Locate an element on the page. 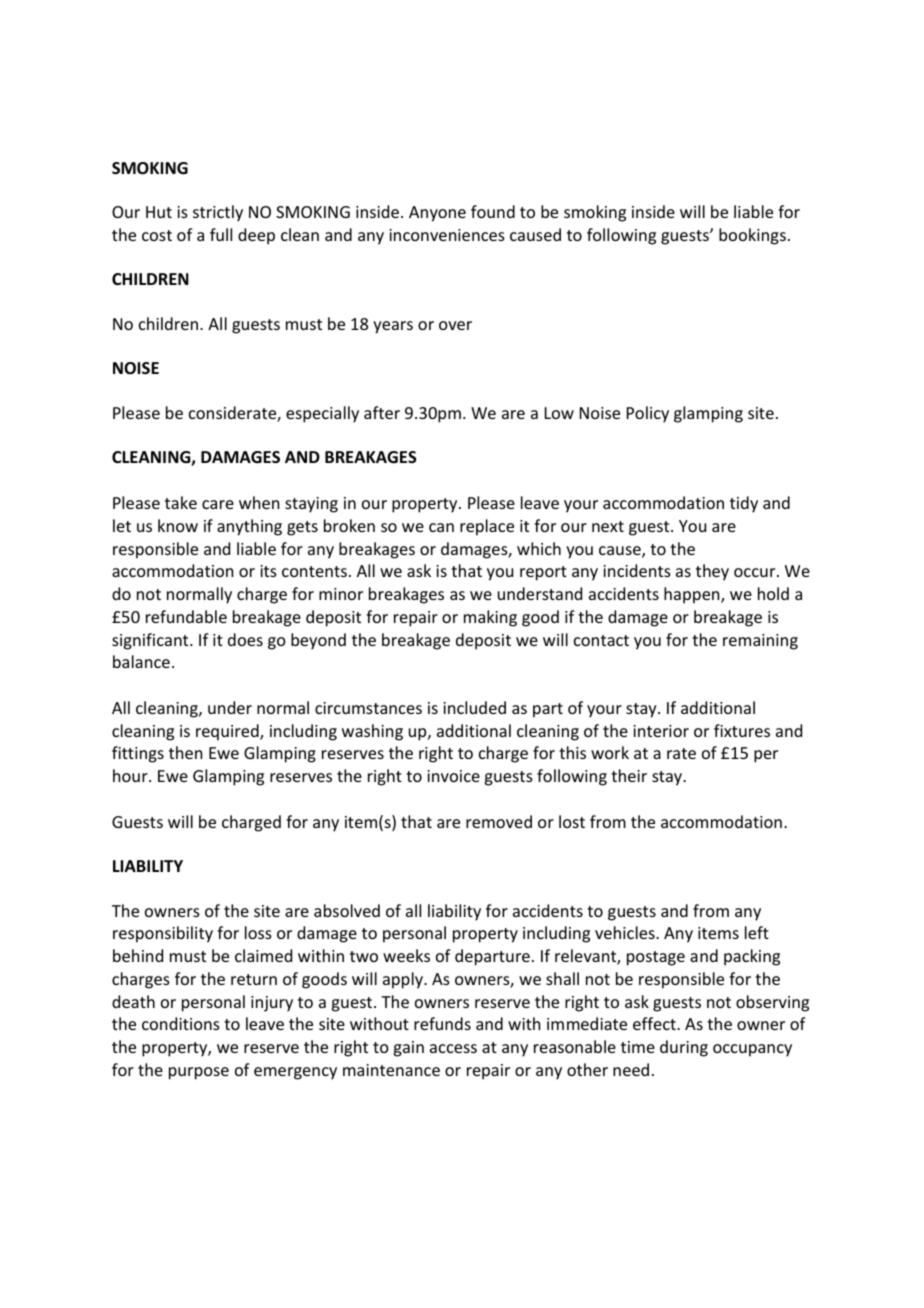 This document has height=1308, width=924. interior is located at coordinates (661, 731).
